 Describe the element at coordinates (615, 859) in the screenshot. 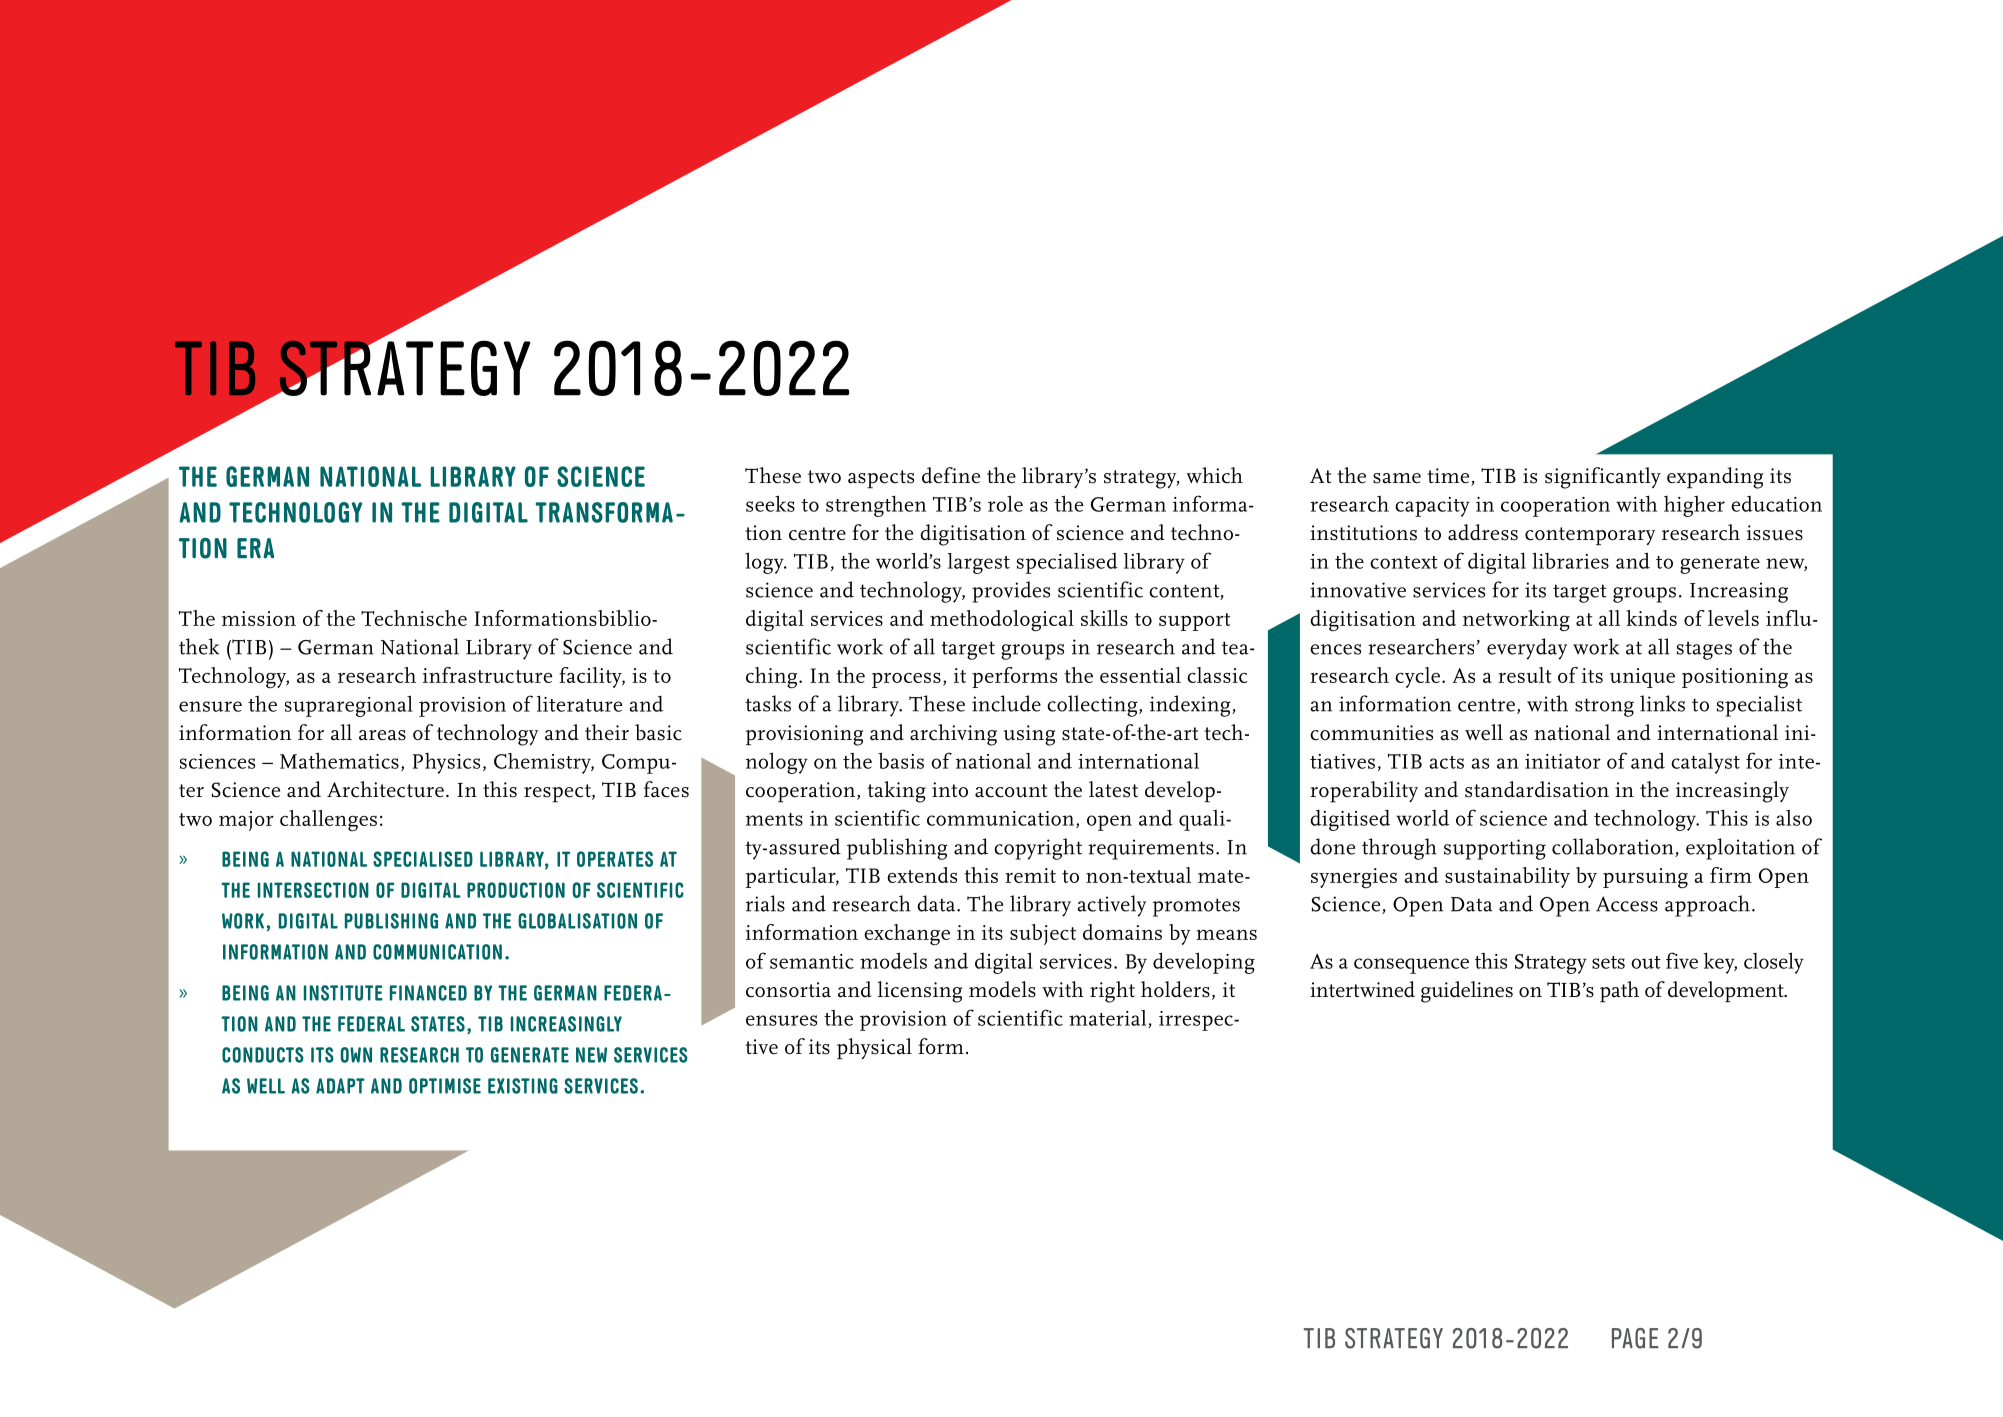

I see `OPERATES` at that location.
